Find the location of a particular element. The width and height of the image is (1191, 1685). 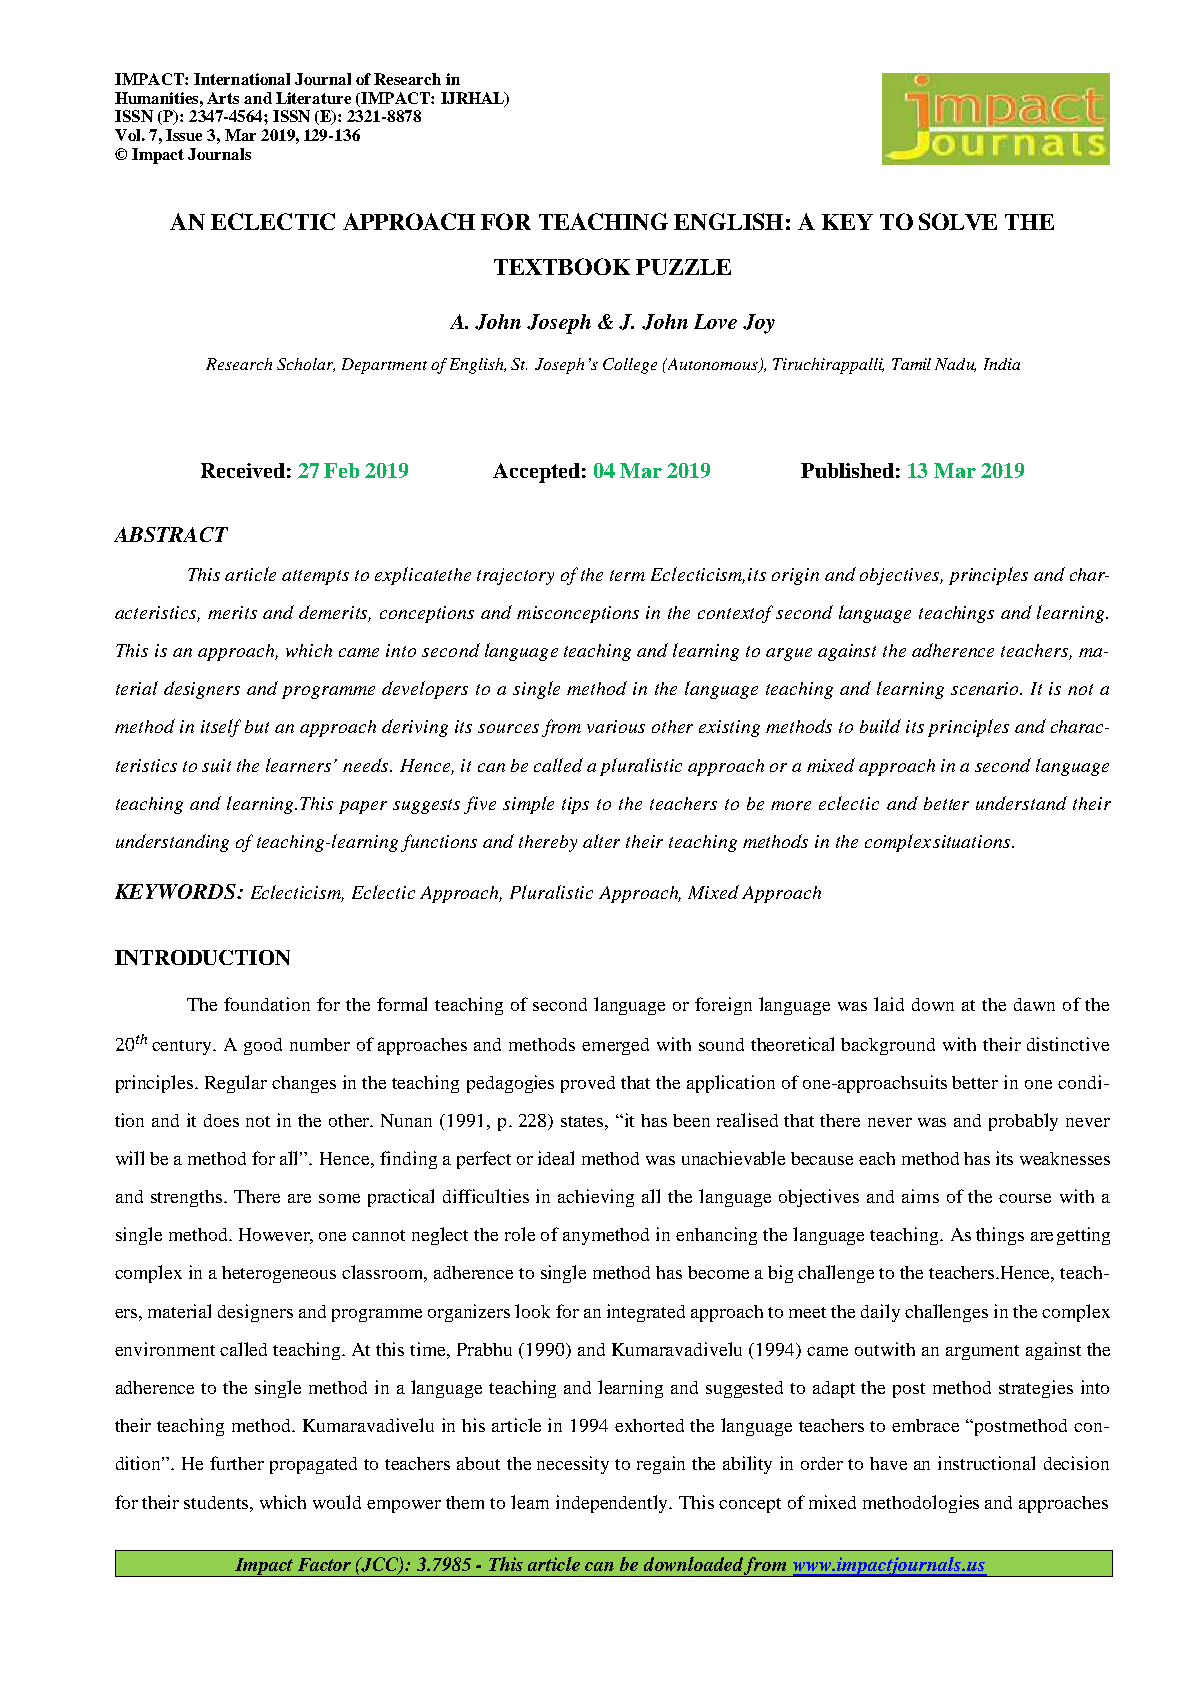

does is located at coordinates (221, 1120).
